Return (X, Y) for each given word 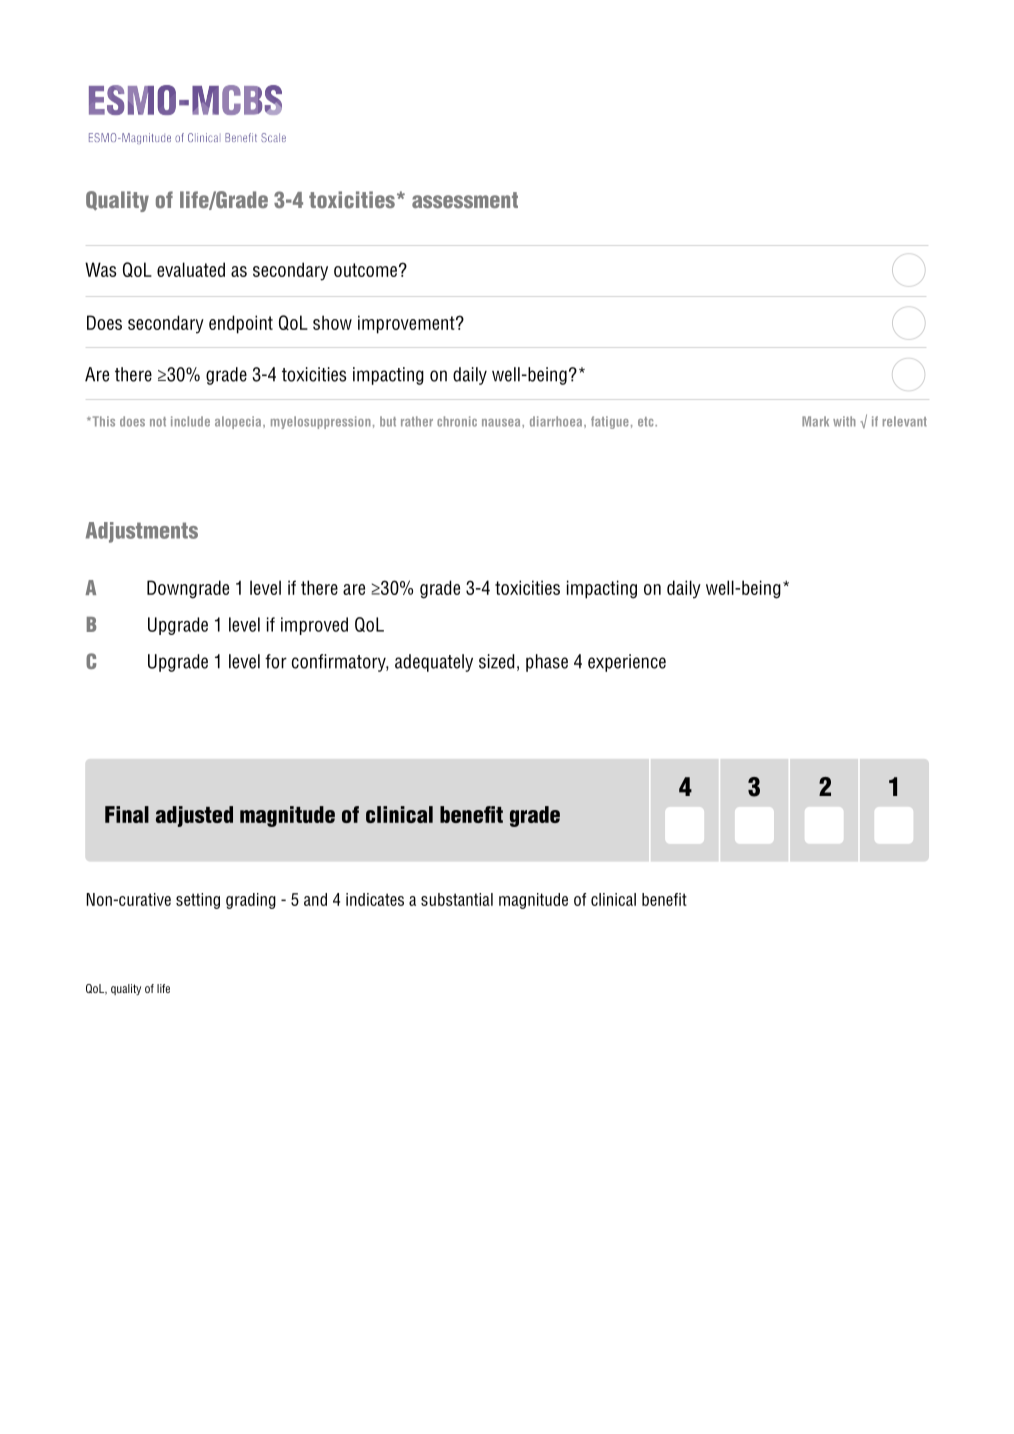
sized (496, 661)
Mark (815, 421)
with (844, 421)
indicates (375, 899)
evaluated (191, 269)
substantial (457, 899)
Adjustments (142, 532)
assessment (465, 200)
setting (198, 901)
